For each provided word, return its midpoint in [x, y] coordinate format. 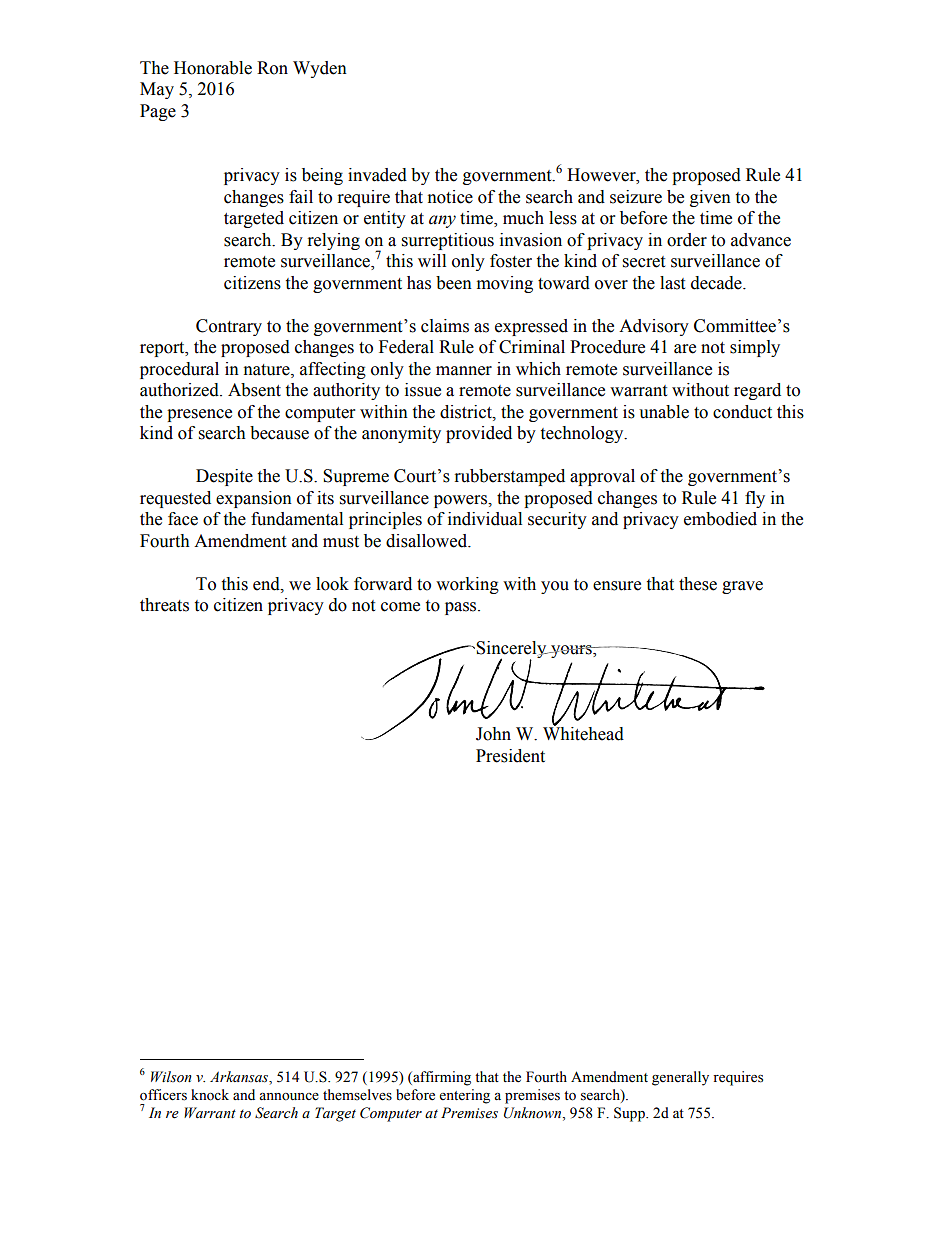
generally [680, 1078]
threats [164, 605]
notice [450, 197]
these [698, 584]
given [710, 198]
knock [210, 1095]
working [467, 585]
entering [464, 1096]
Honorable [213, 68]
